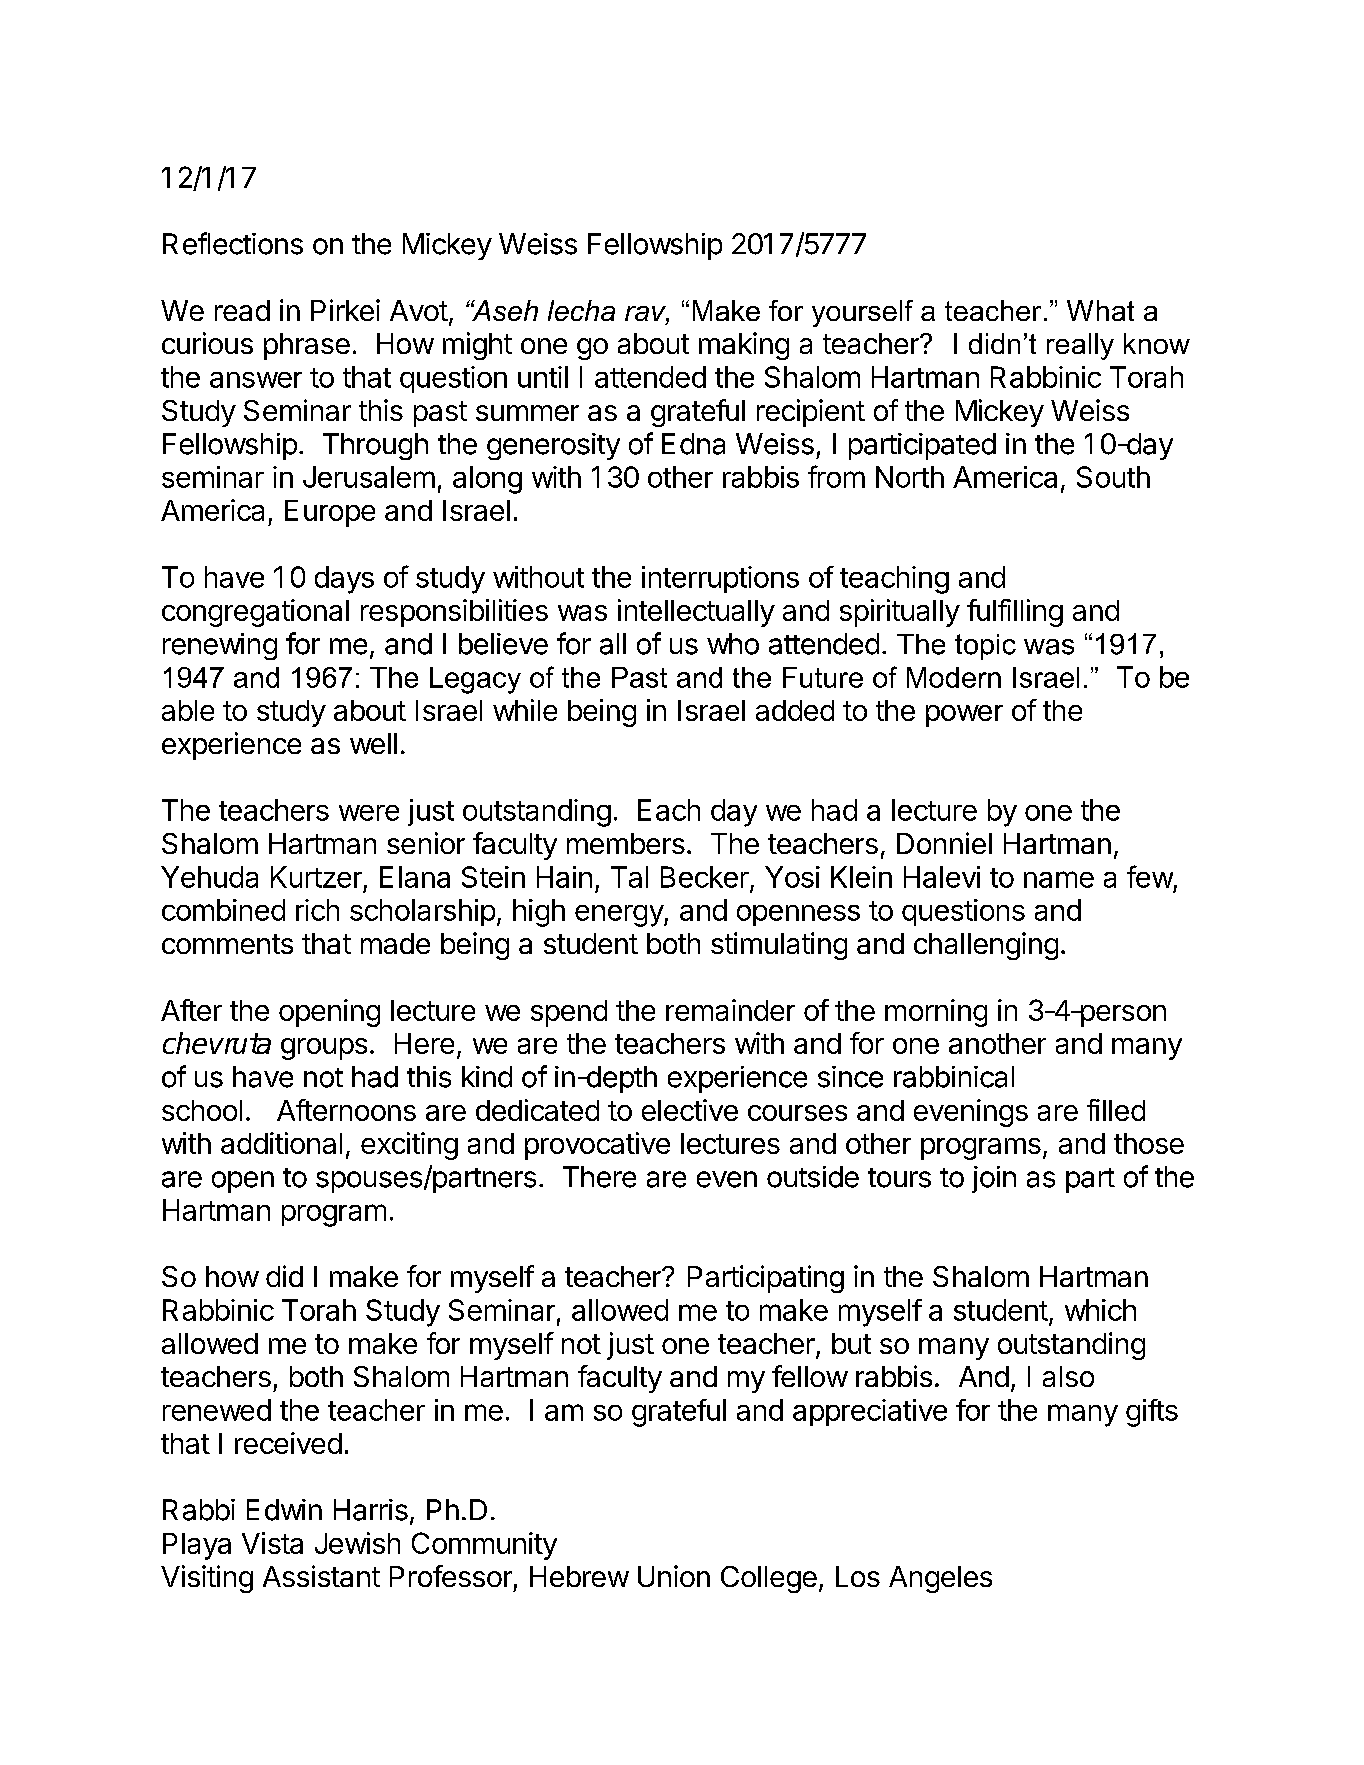 This screenshot has height=1765, width=1364. What do you see at coordinates (317, 910) in the screenshot?
I see `rich` at bounding box center [317, 910].
